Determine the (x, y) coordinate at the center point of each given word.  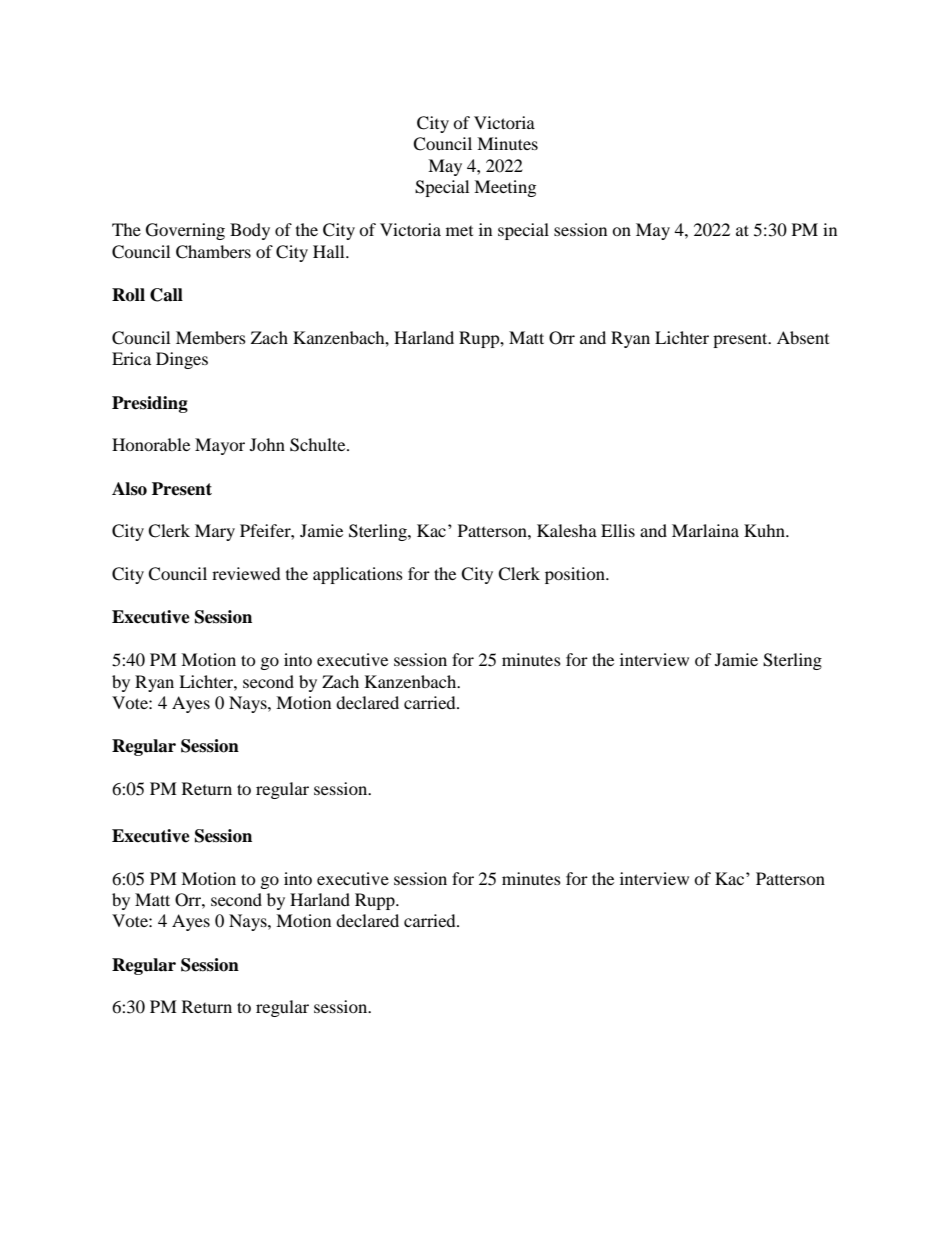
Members (211, 337)
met (459, 231)
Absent (803, 337)
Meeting (505, 188)
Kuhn (765, 530)
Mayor (220, 446)
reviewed (246, 573)
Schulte (319, 445)
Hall (330, 251)
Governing (185, 231)
